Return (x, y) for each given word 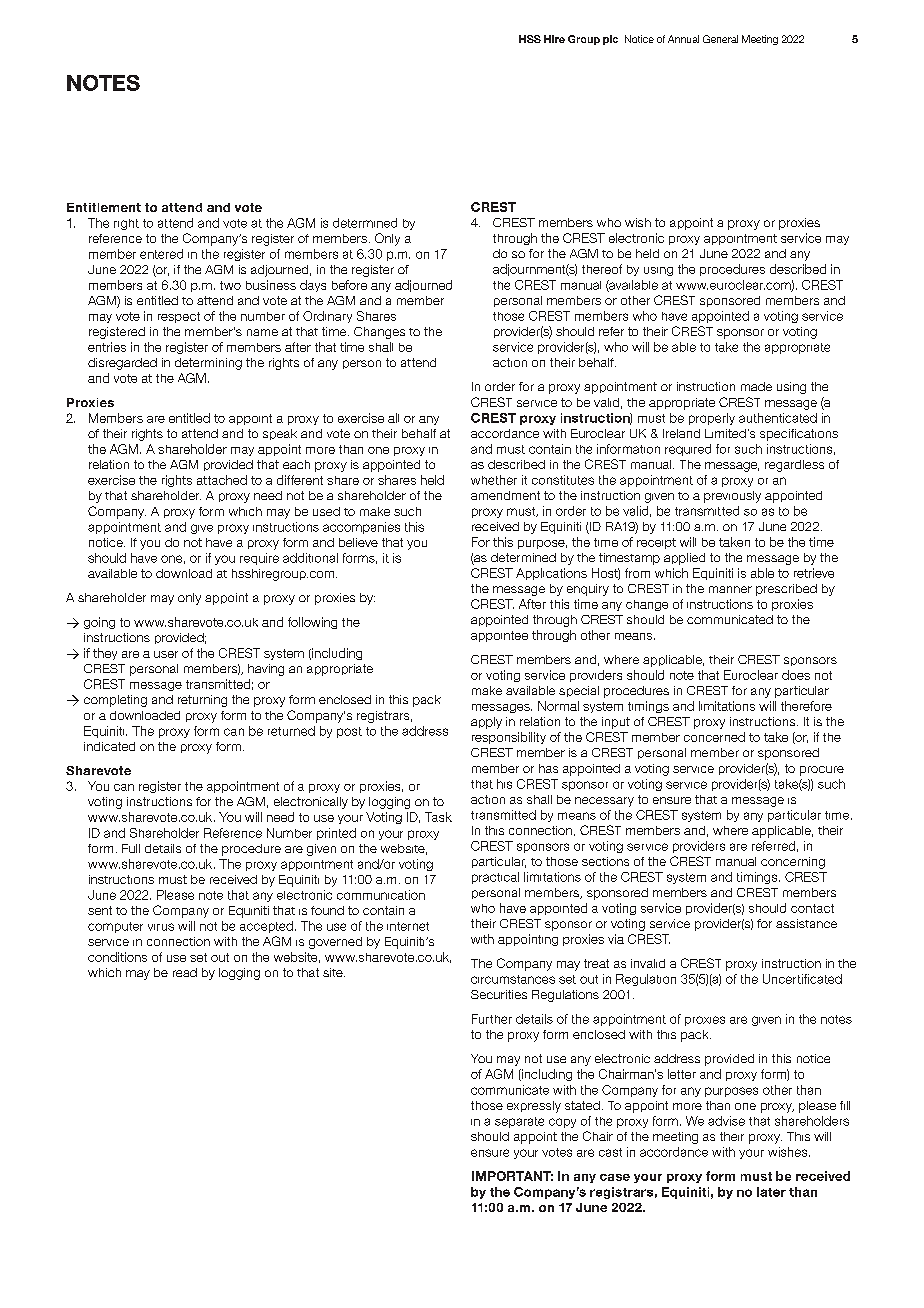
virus (161, 927)
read (185, 972)
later (771, 1192)
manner (730, 589)
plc (610, 40)
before (349, 285)
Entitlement (104, 207)
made (756, 386)
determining (208, 364)
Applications (551, 574)
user (166, 654)
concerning (793, 863)
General (720, 39)
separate (519, 1122)
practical (495, 878)
